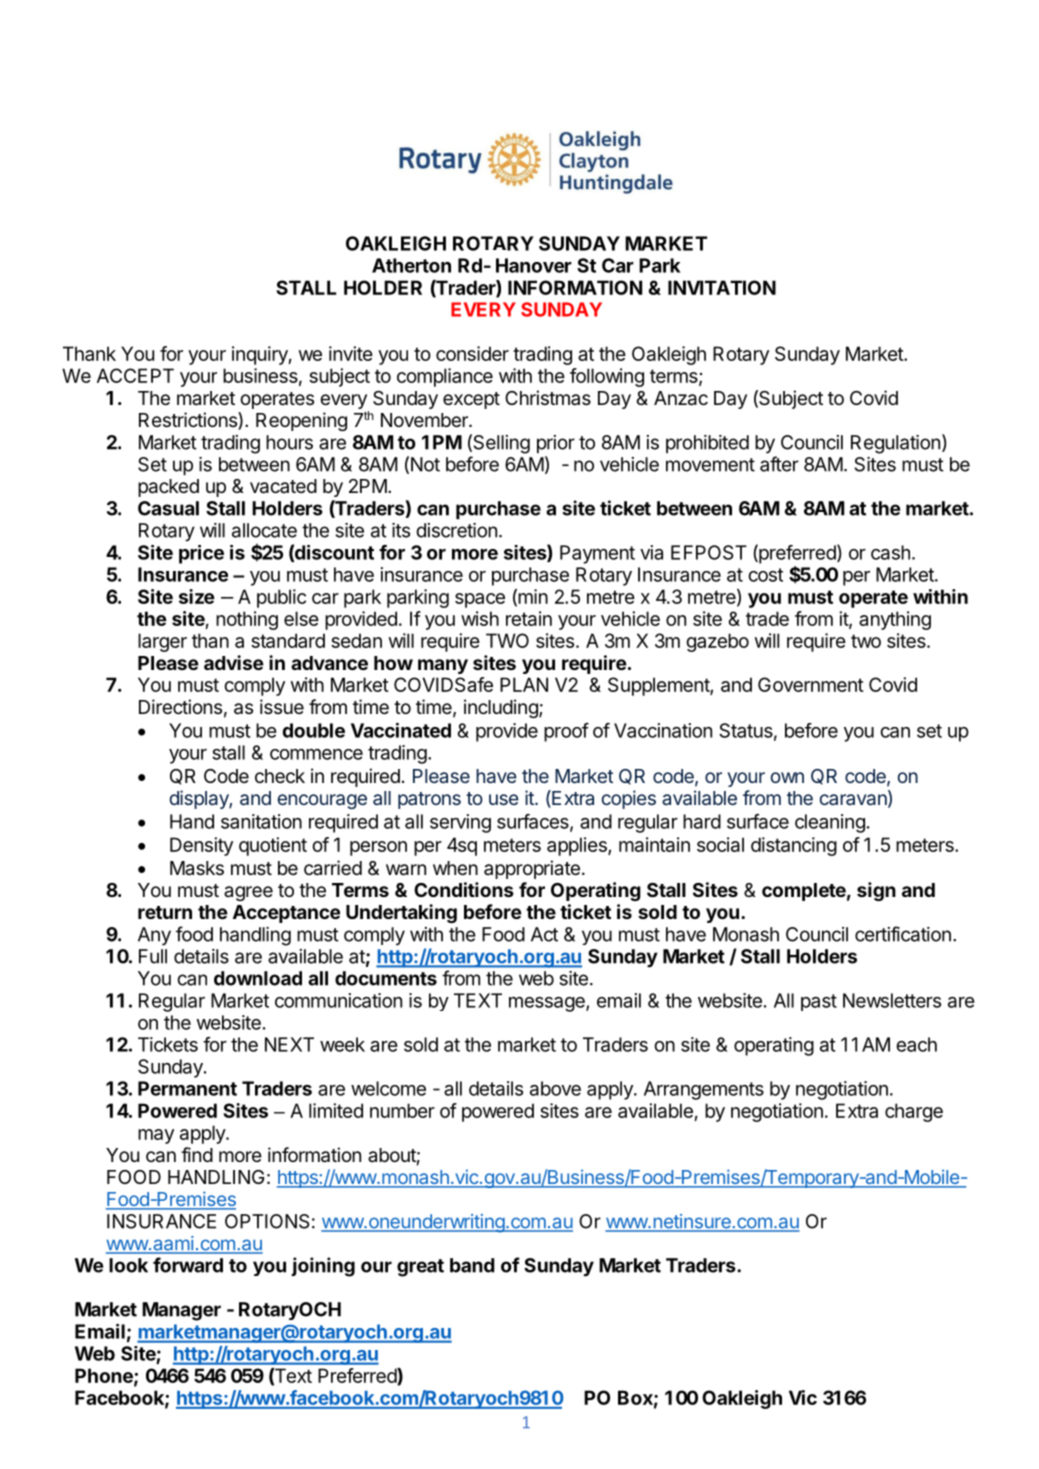 The height and width of the page is (1469, 1039). Describe the element at coordinates (914, 1112) in the page. I see `charge` at that location.
